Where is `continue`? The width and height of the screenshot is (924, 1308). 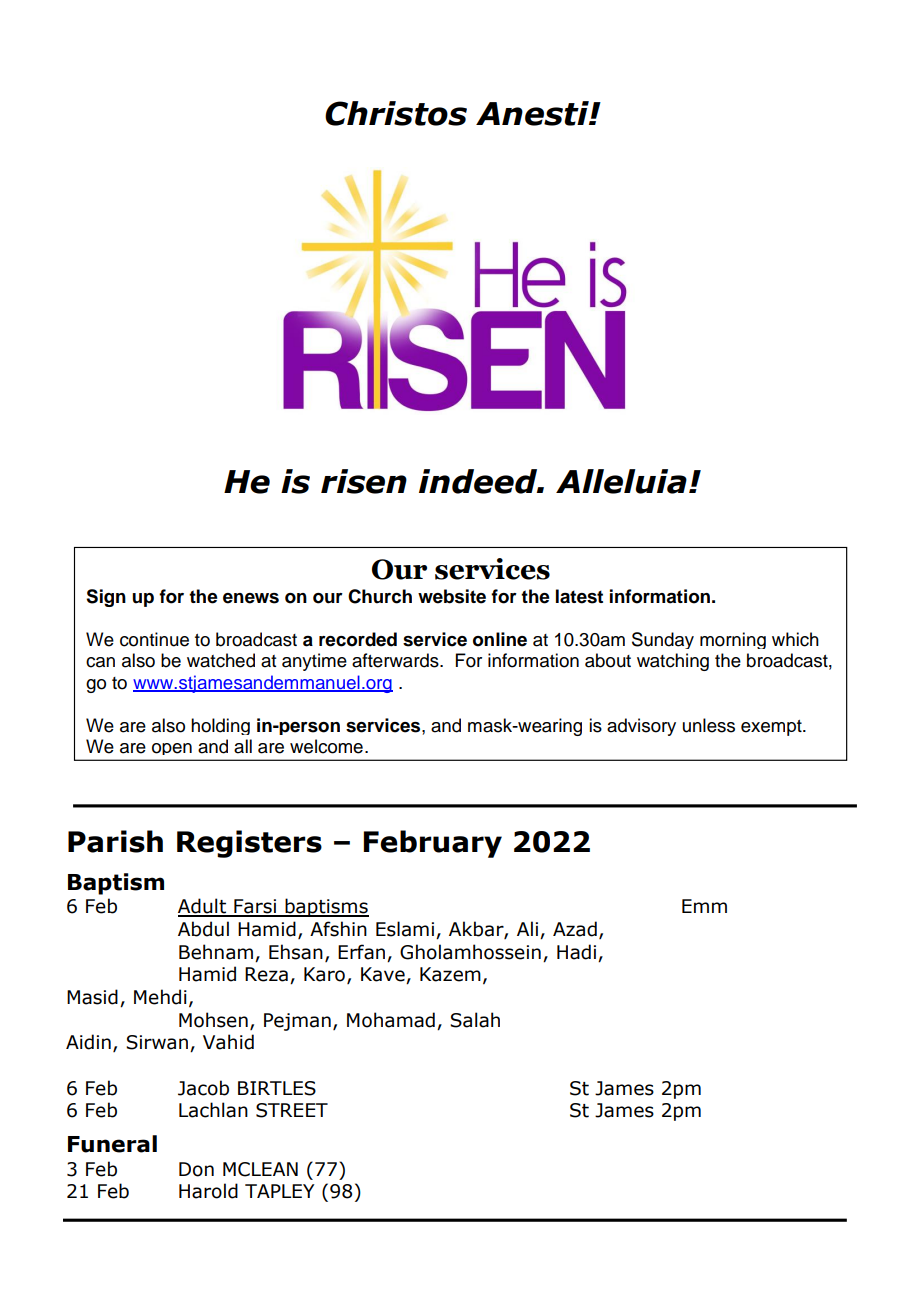 continue is located at coordinates (154, 639).
